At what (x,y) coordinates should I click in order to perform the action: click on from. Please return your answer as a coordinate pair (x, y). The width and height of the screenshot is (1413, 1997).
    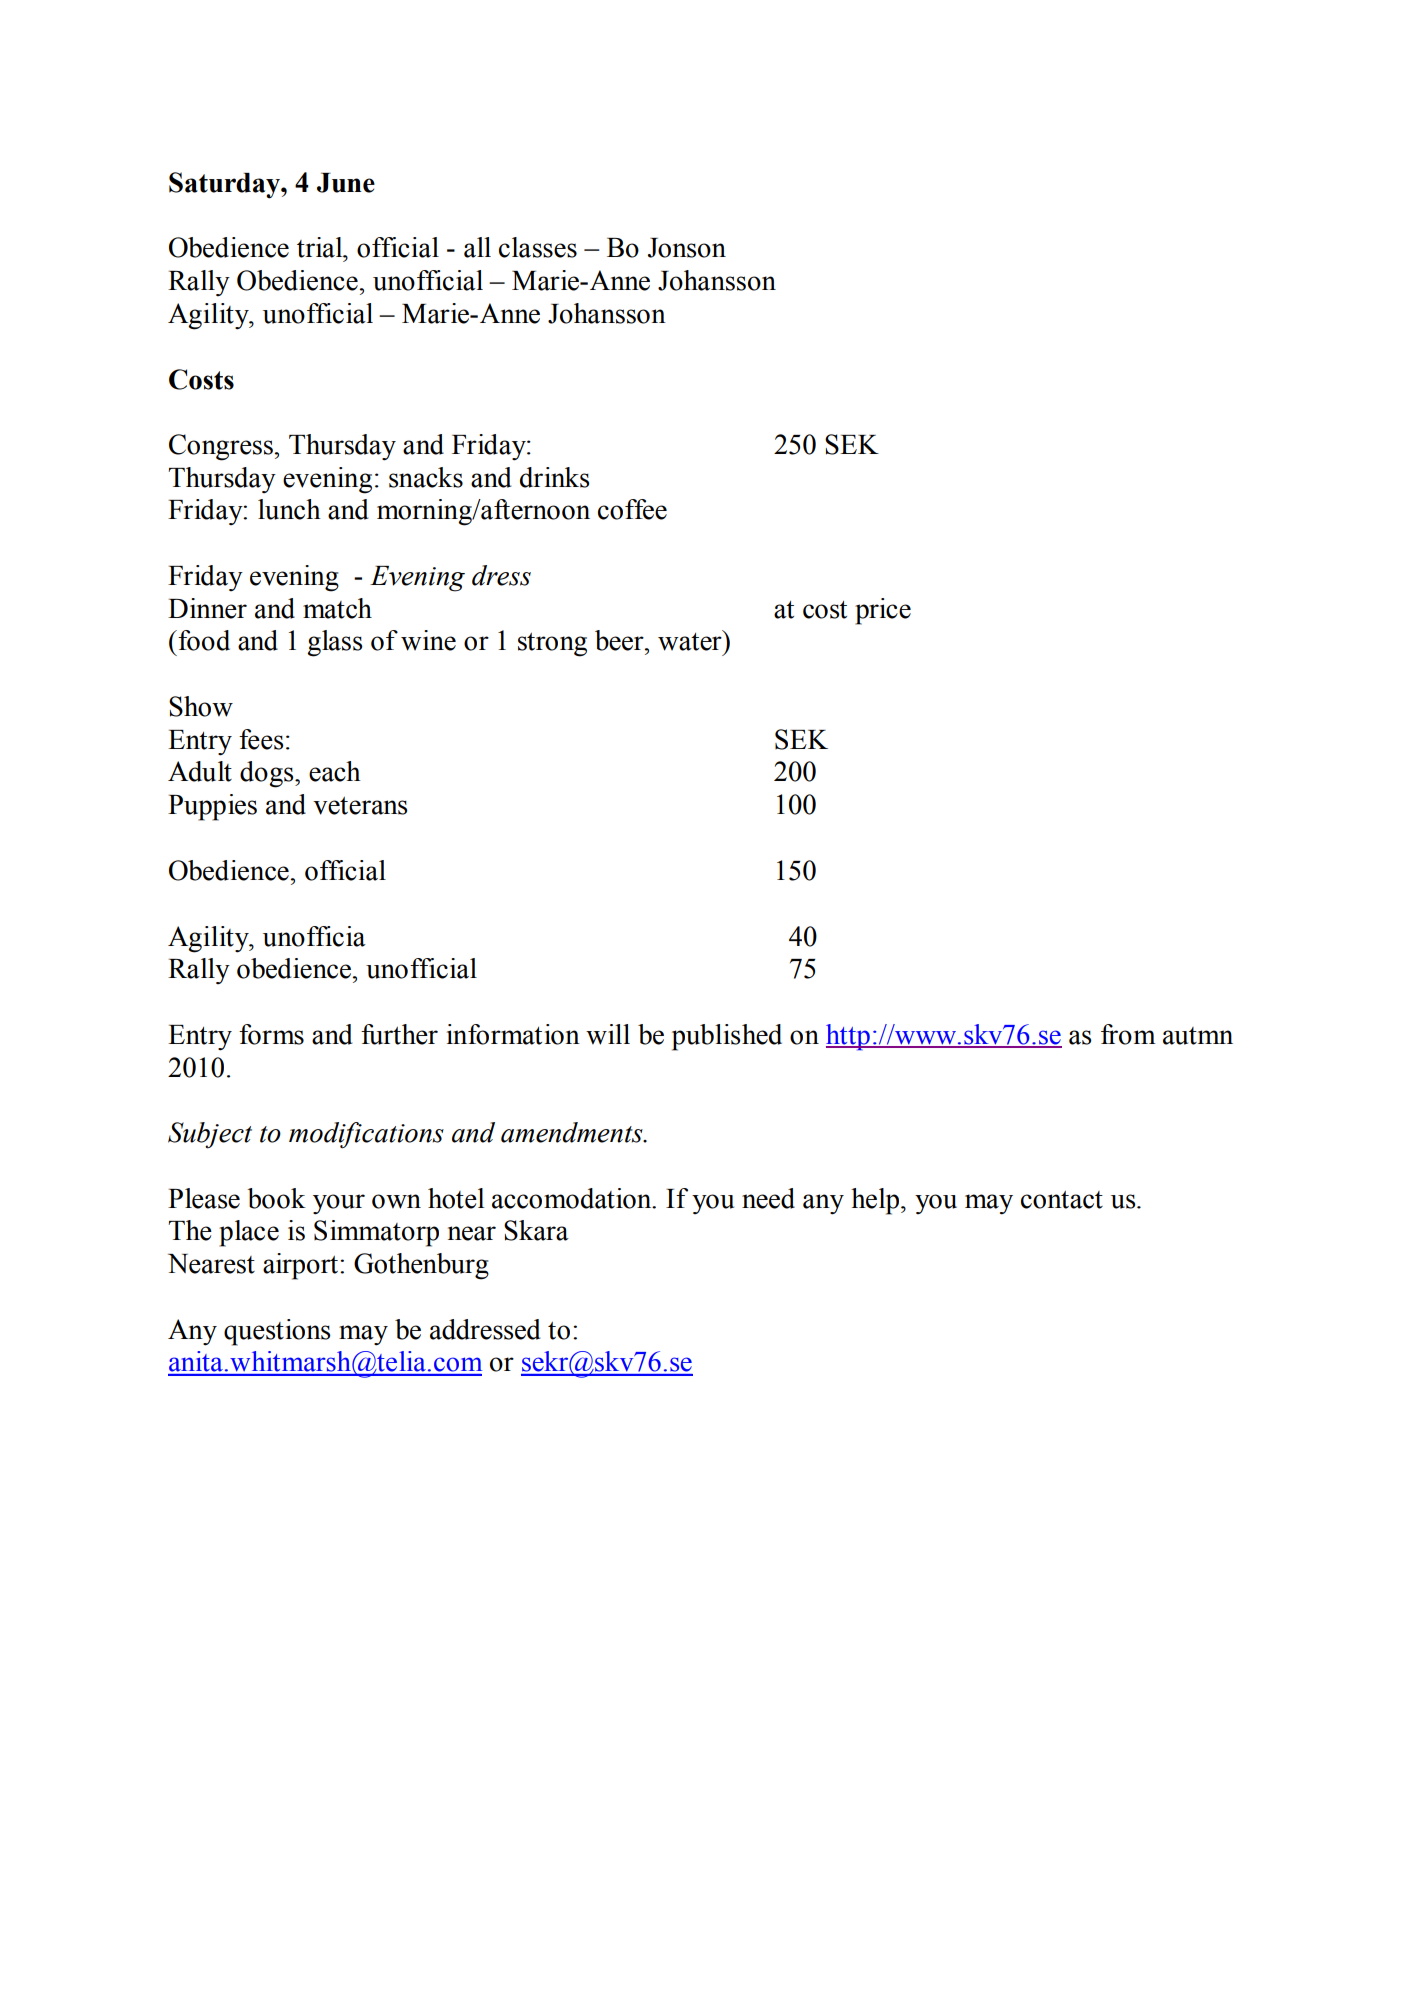
    Looking at the image, I should click on (1128, 1034).
